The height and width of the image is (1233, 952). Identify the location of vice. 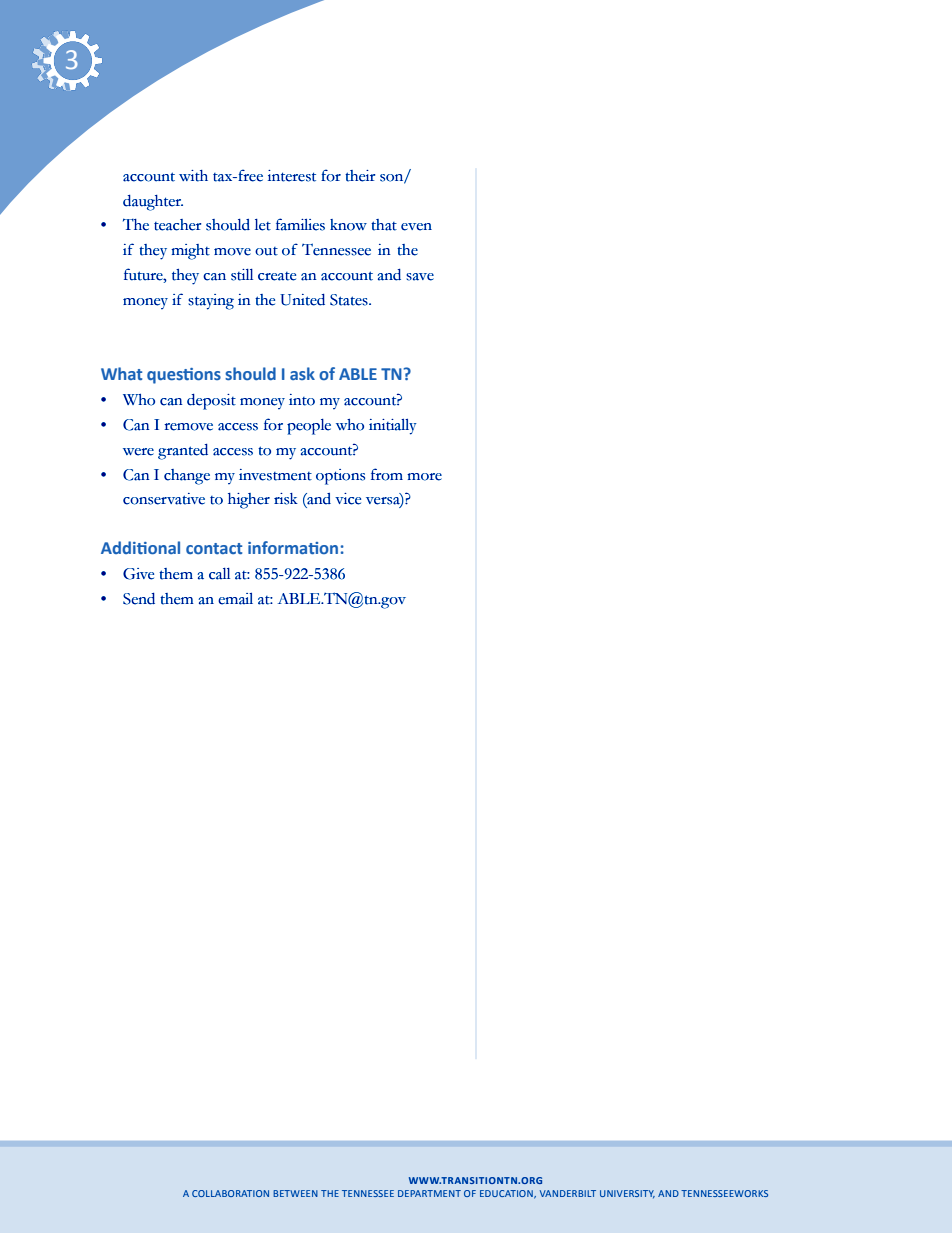
(348, 499).
